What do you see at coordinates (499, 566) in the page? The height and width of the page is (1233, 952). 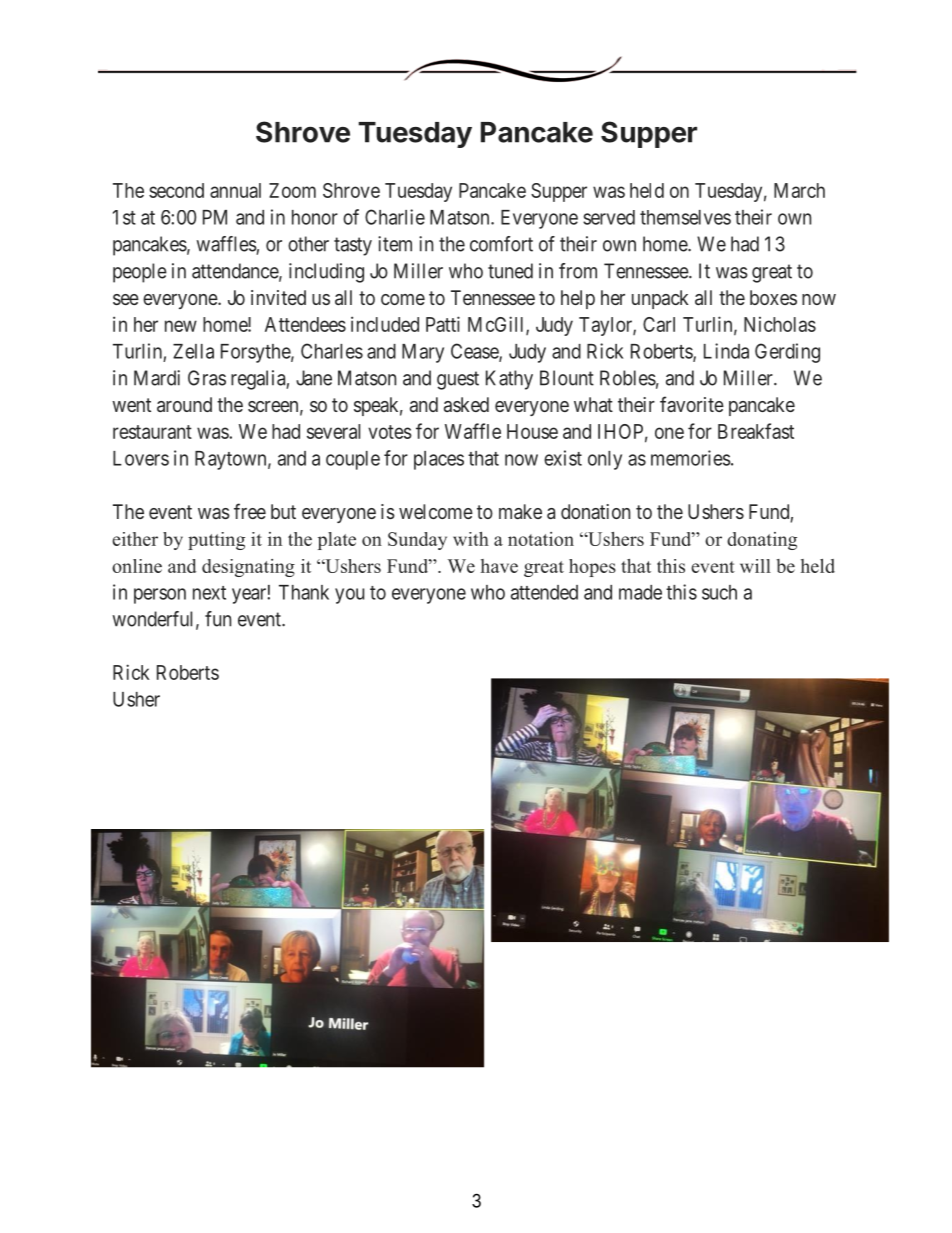 I see `have` at bounding box center [499, 566].
